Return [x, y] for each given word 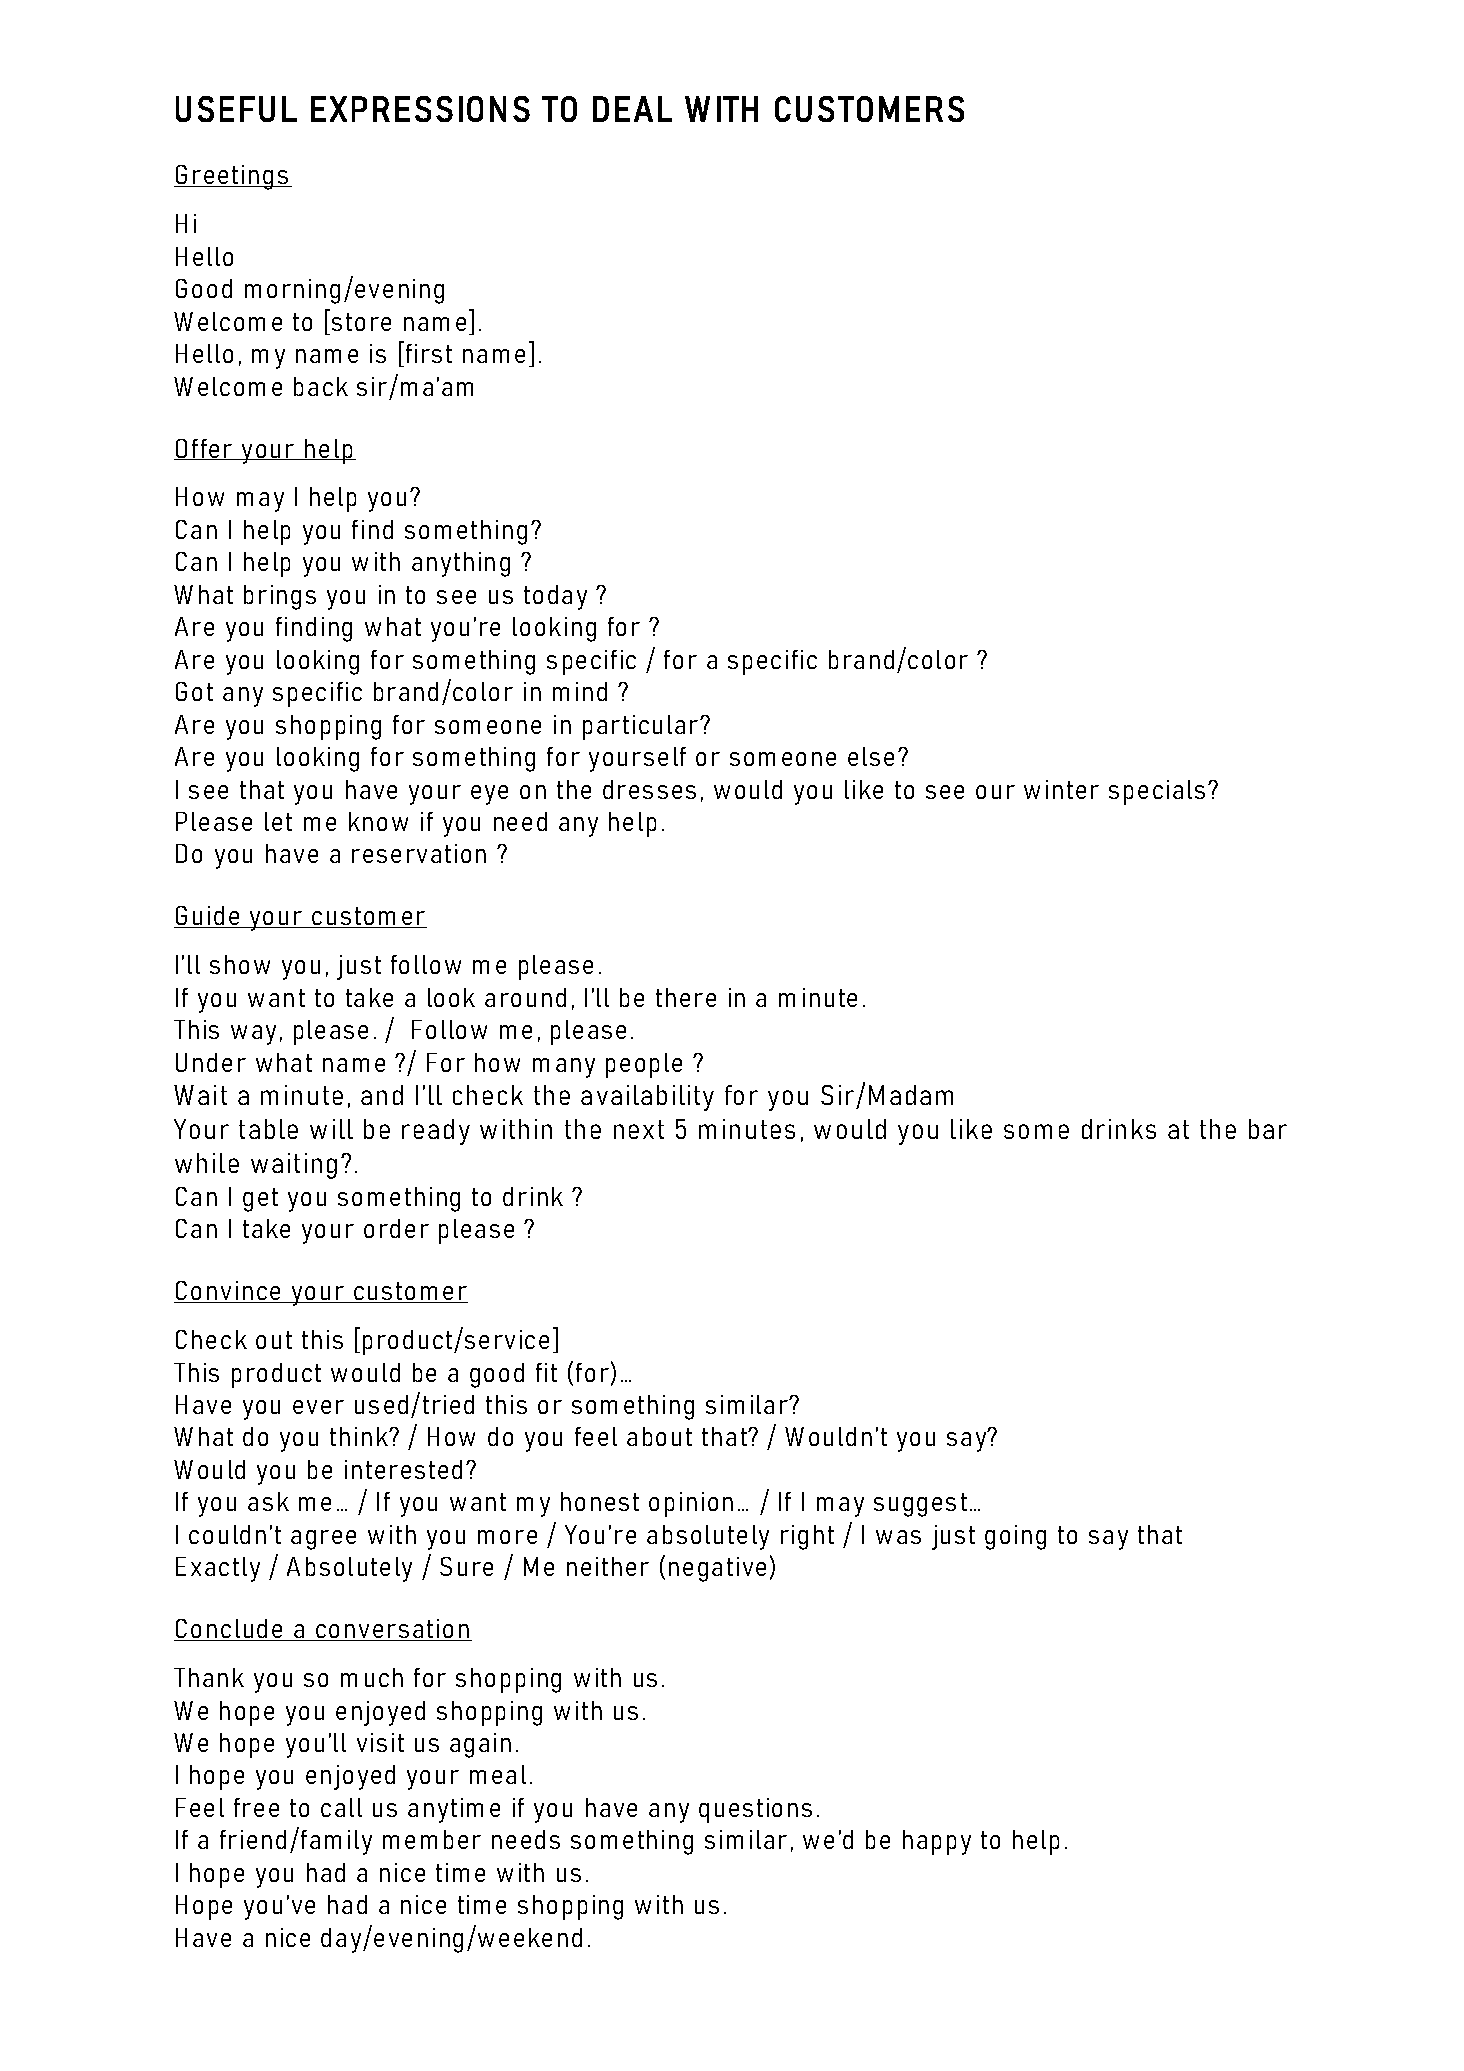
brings [280, 597]
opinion [691, 1504]
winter [1061, 789]
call [341, 1807]
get [260, 1200]
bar [1268, 1129]
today [555, 597]
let [278, 821]
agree [323, 1540]
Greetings [232, 177]
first [427, 352]
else [871, 756]
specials [1157, 792]
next [639, 1129]
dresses [649, 789]
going [1015, 1537]
